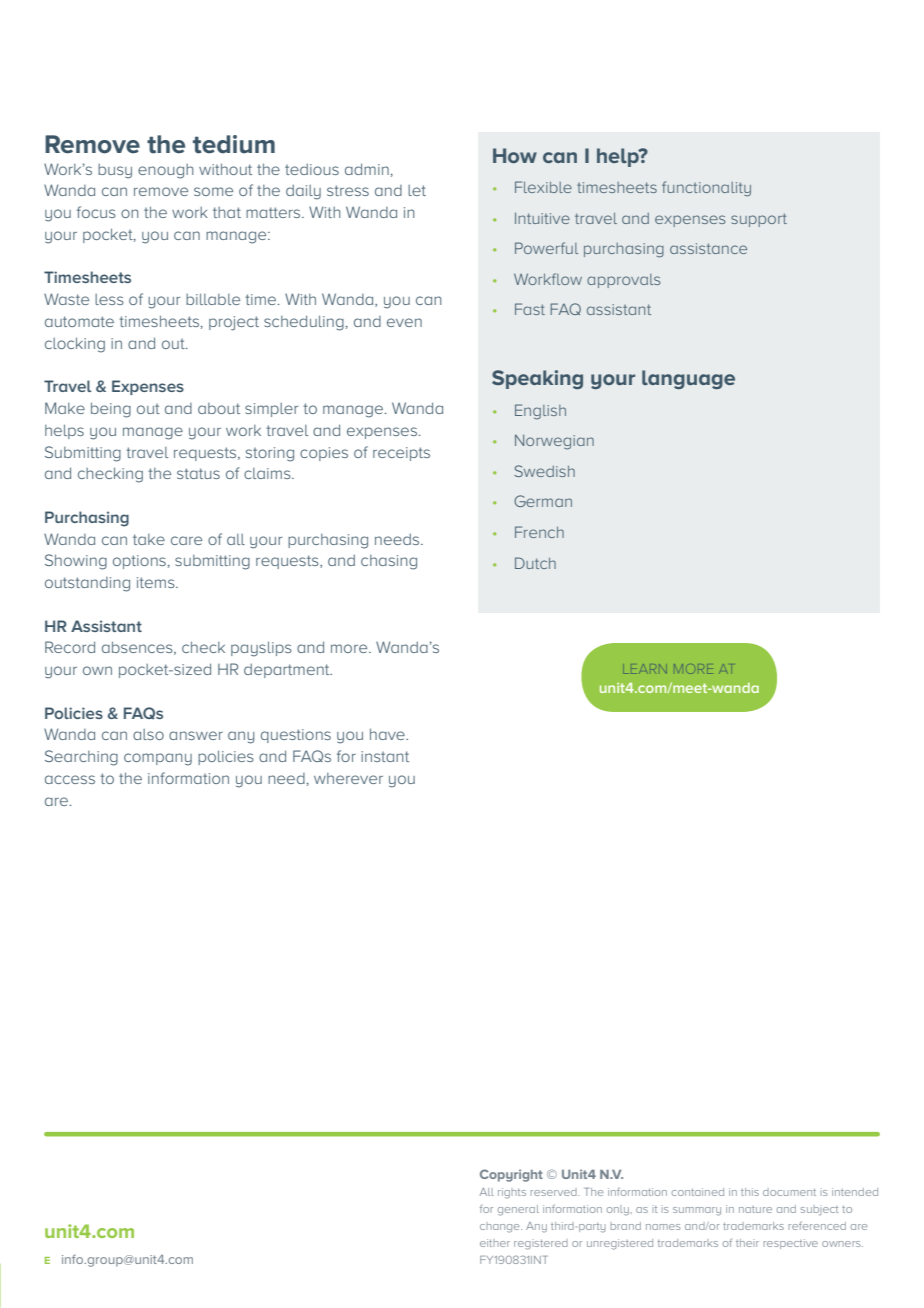 This image has height=1308, width=924. Describe the element at coordinates (706, 189) in the image. I see `functionality` at that location.
